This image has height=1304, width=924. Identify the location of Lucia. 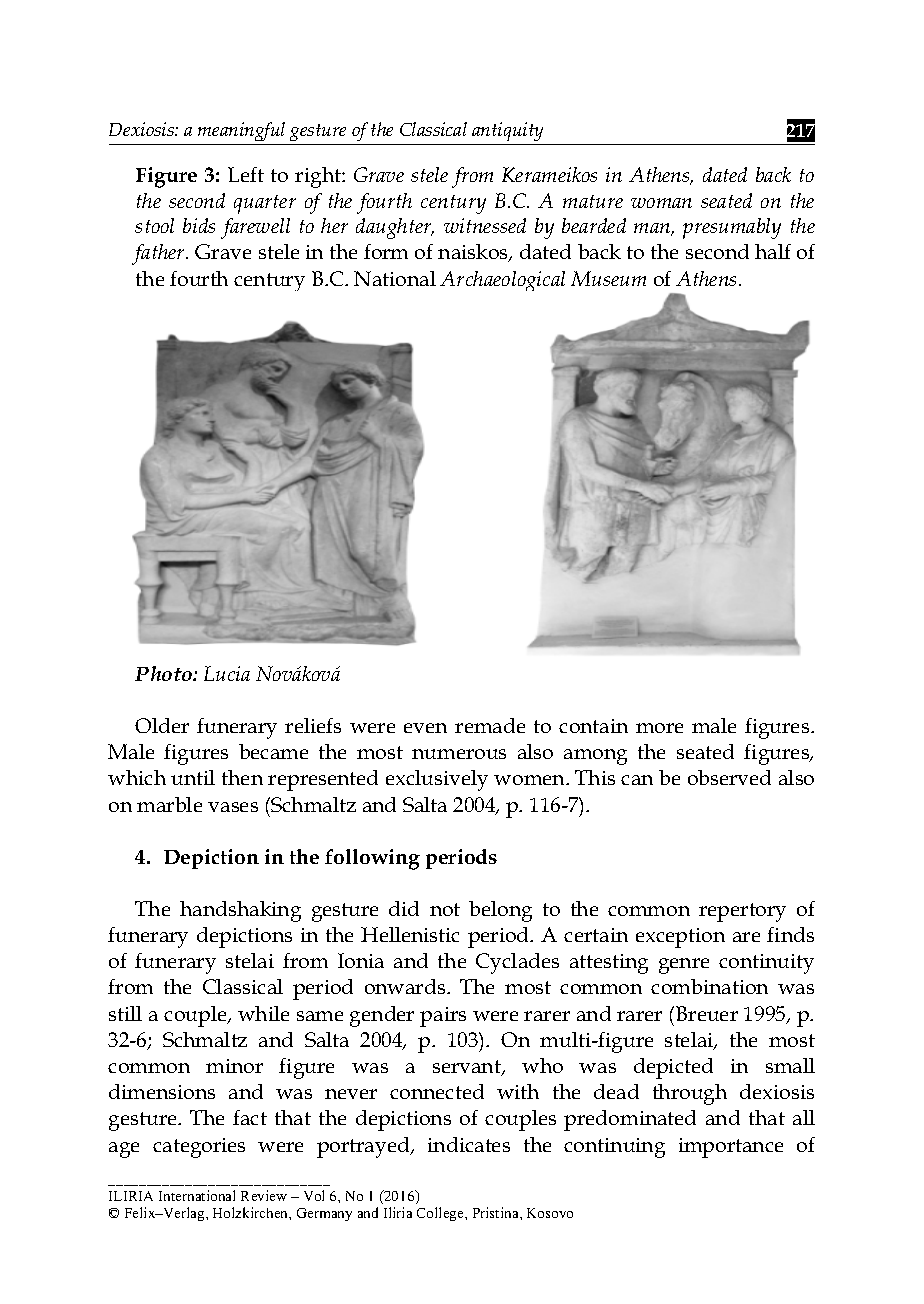
(227, 673).
